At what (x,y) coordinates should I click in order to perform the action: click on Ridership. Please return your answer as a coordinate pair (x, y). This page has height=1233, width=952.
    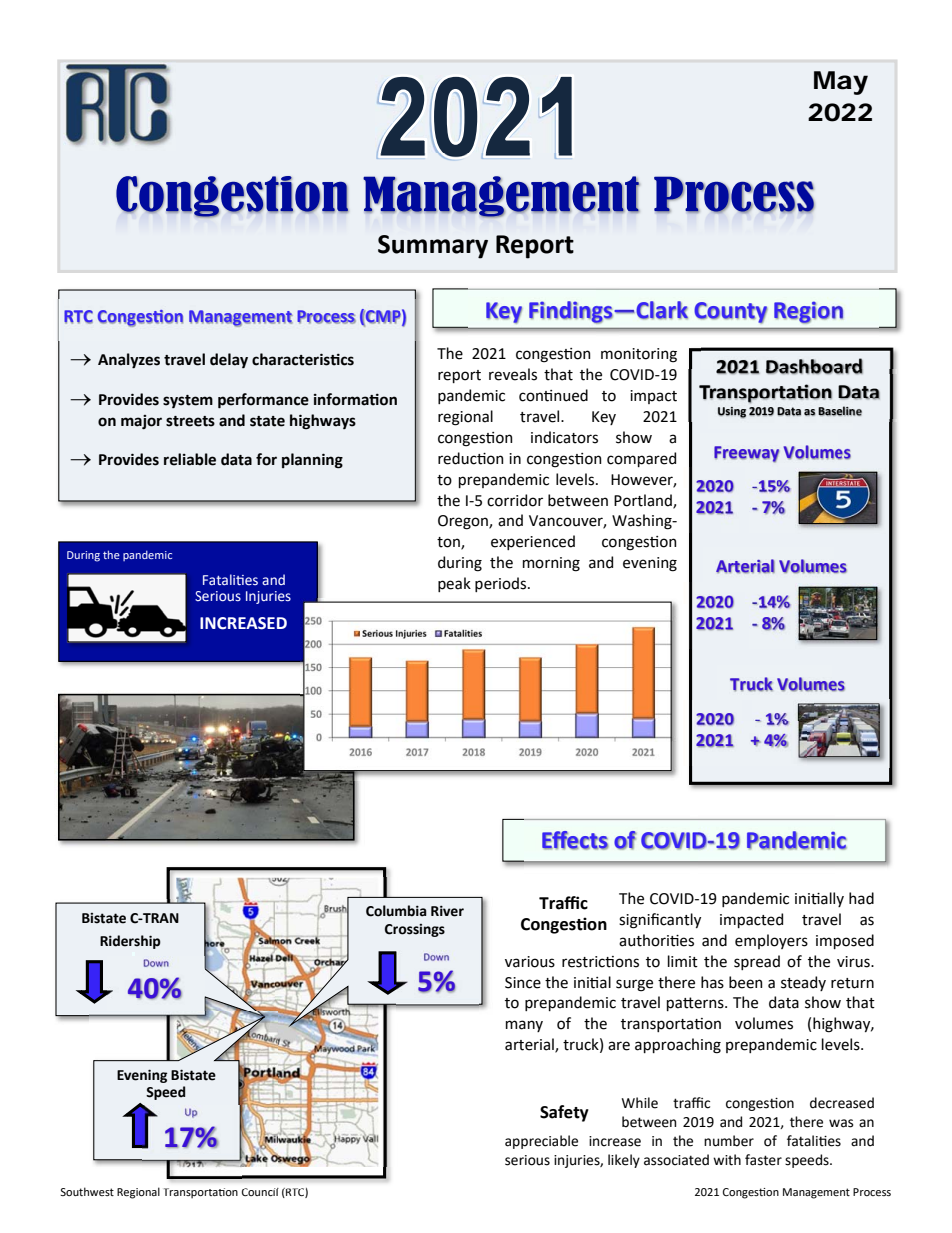
    Looking at the image, I should click on (130, 942).
